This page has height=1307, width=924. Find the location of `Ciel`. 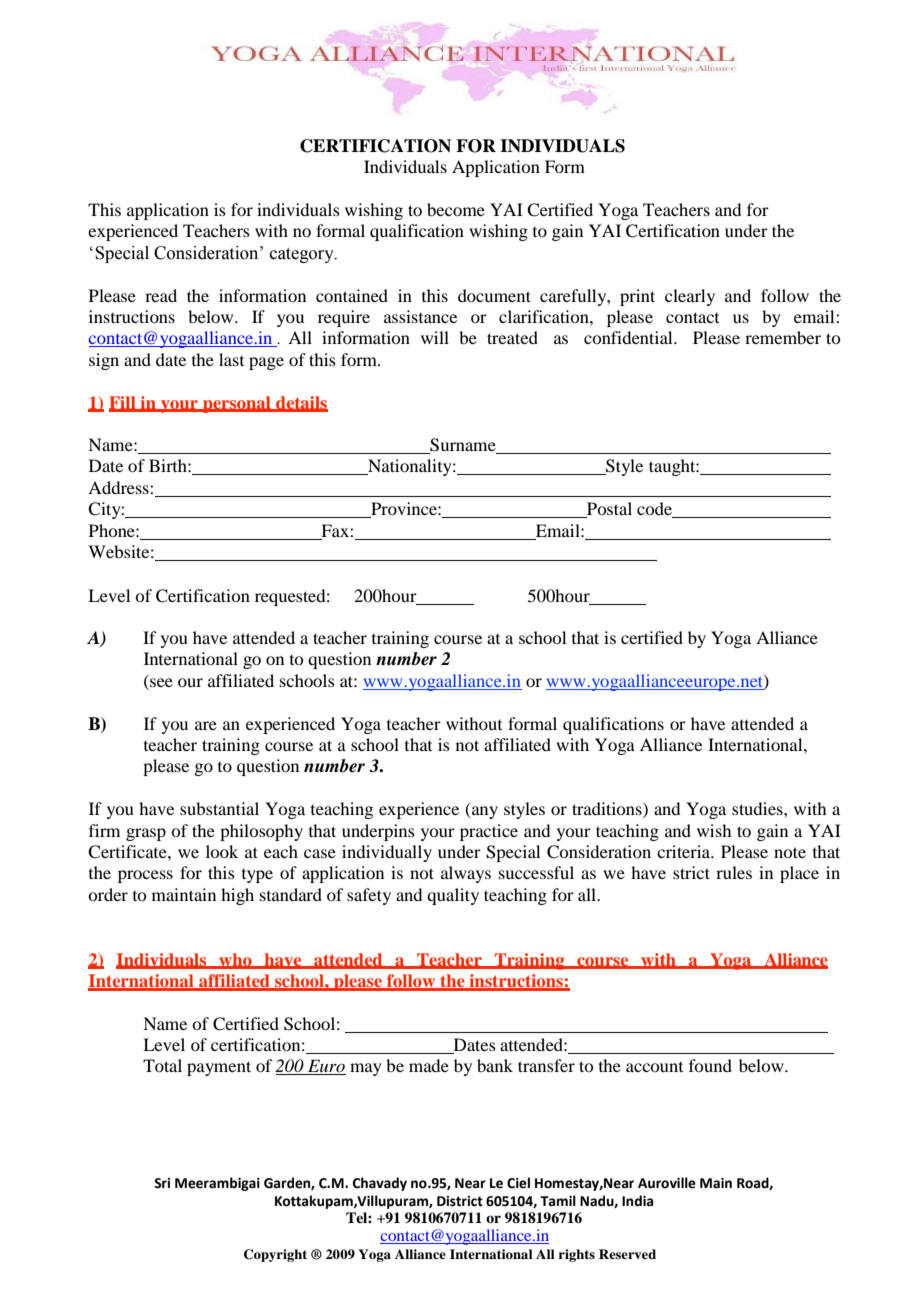

Ciel is located at coordinates (518, 1183).
